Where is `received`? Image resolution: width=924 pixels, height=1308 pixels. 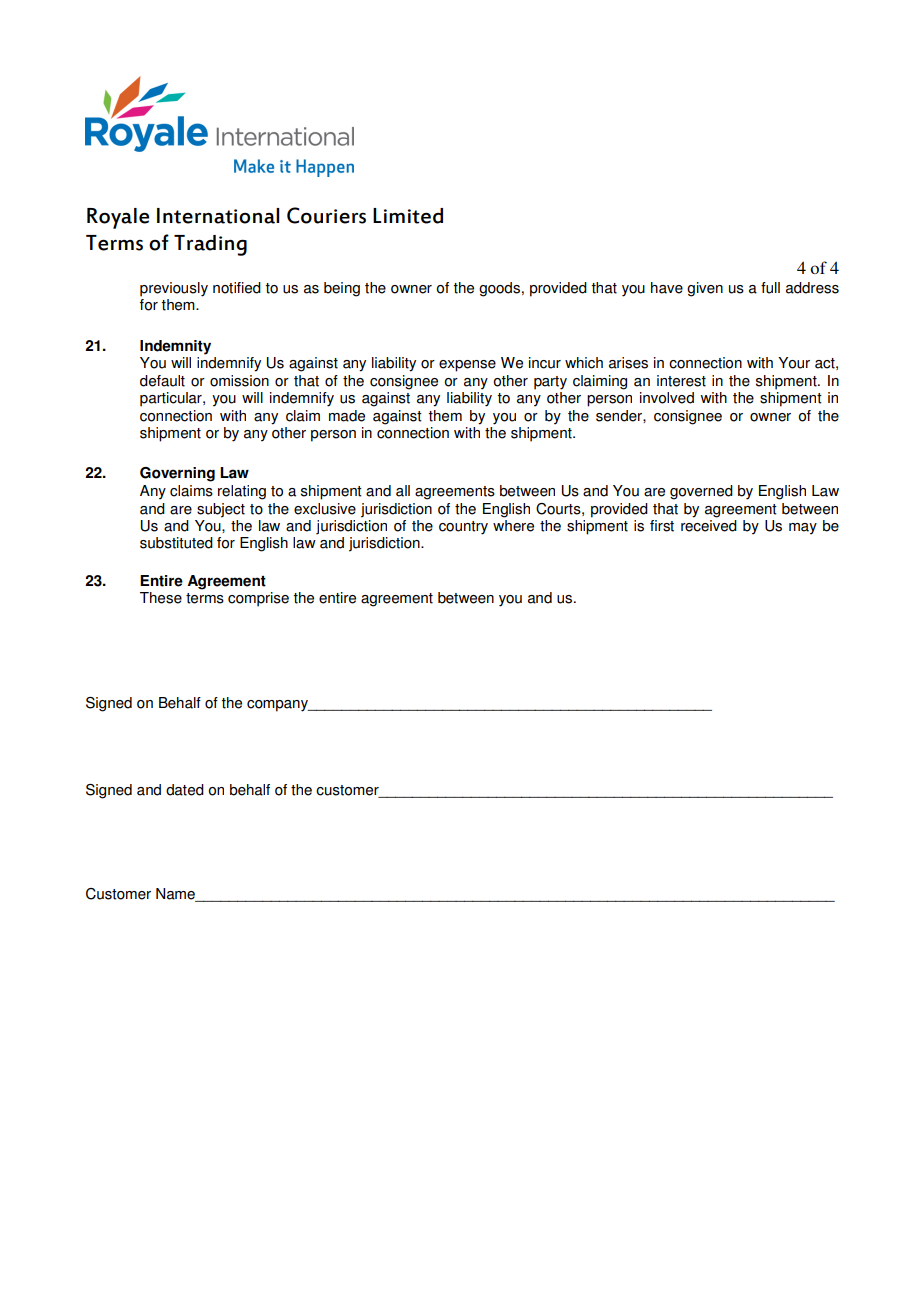 received is located at coordinates (709, 524).
